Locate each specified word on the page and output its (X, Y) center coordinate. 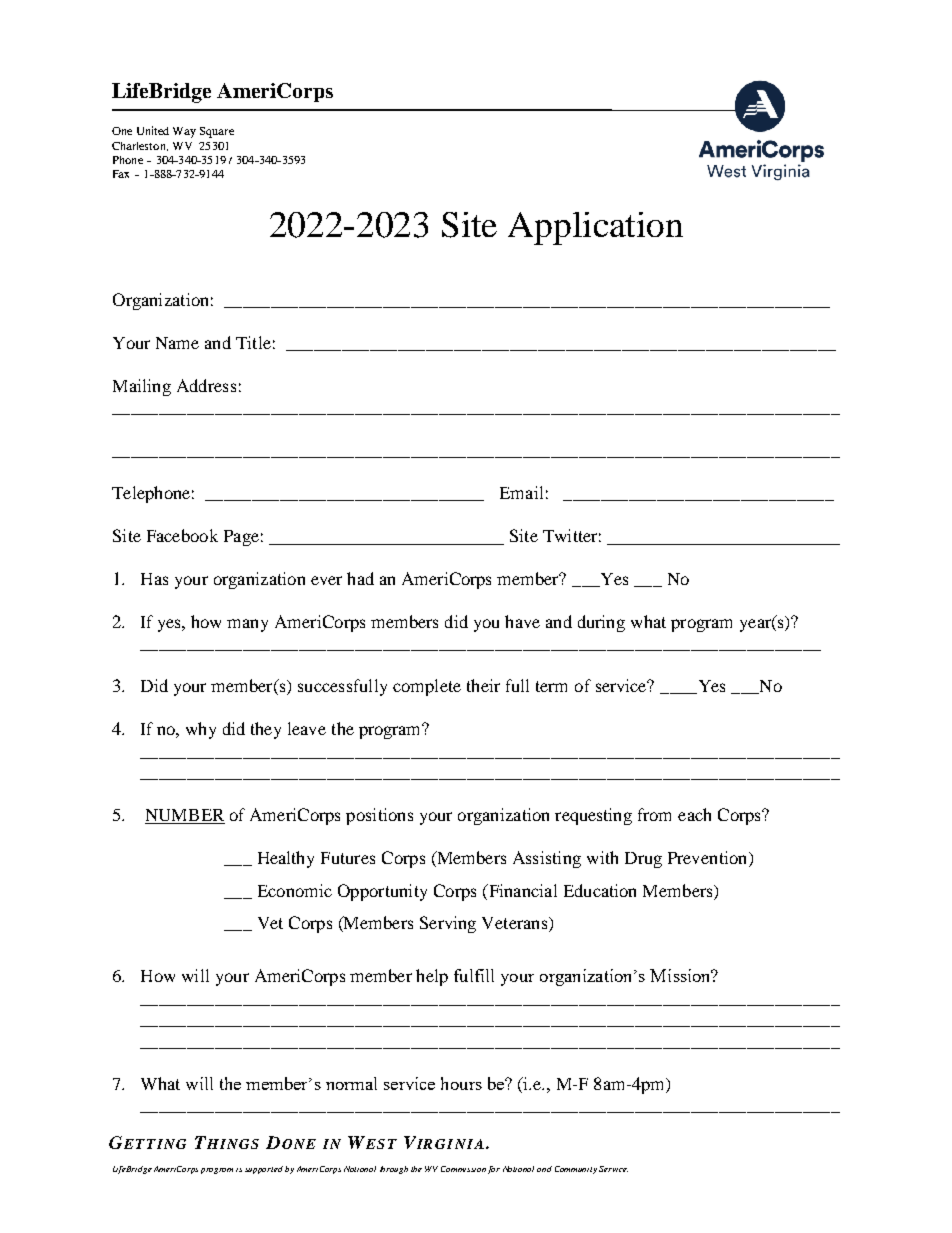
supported (264, 1170)
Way (184, 132)
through (394, 1170)
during (601, 623)
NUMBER (185, 816)
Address (206, 385)
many (247, 625)
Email (521, 492)
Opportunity (382, 892)
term (551, 686)
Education (600, 890)
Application (595, 228)
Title (253, 342)
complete (427, 687)
